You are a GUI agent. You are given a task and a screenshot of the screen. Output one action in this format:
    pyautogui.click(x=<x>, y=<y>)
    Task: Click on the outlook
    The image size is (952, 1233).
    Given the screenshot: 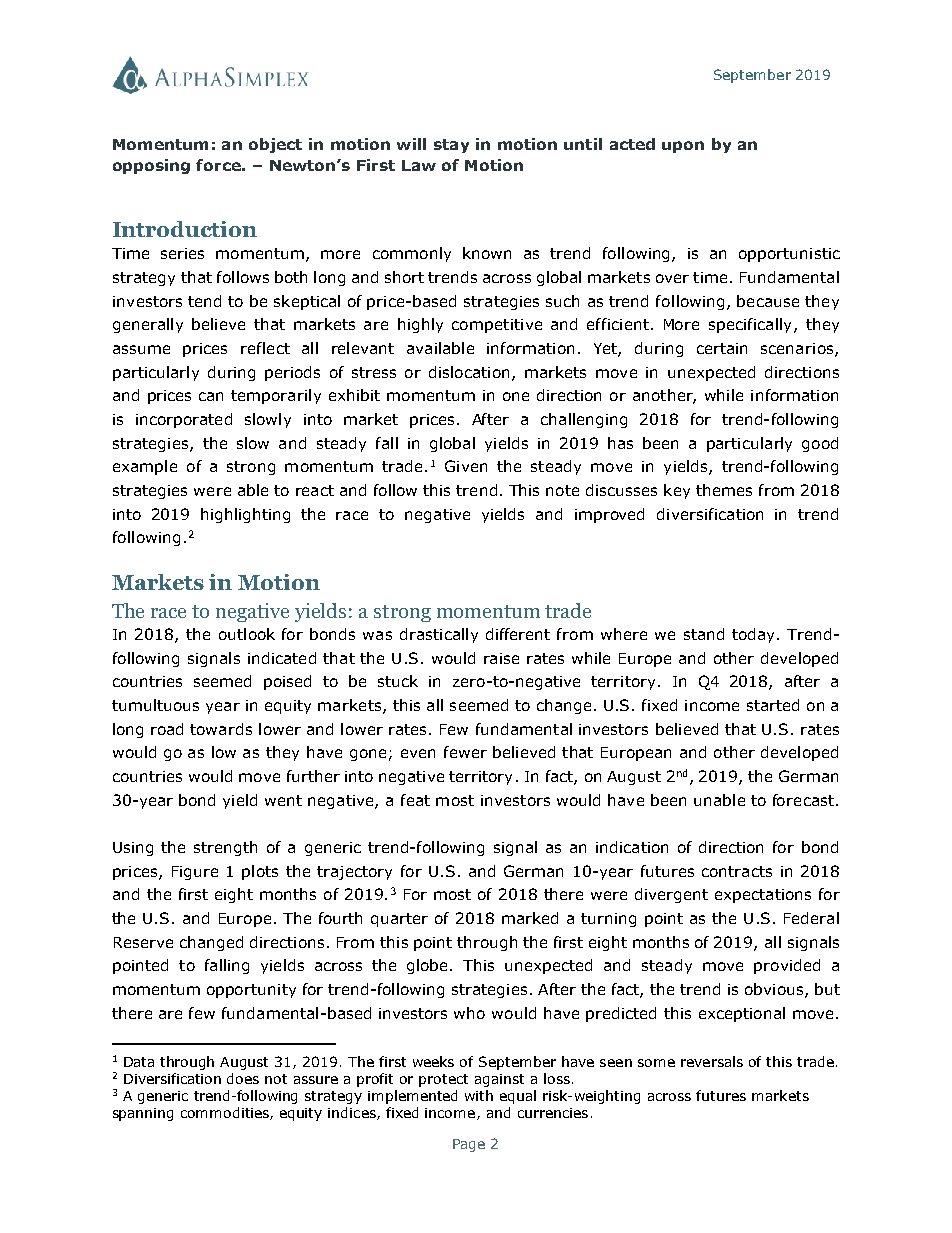 What is the action you would take?
    pyautogui.click(x=247, y=634)
